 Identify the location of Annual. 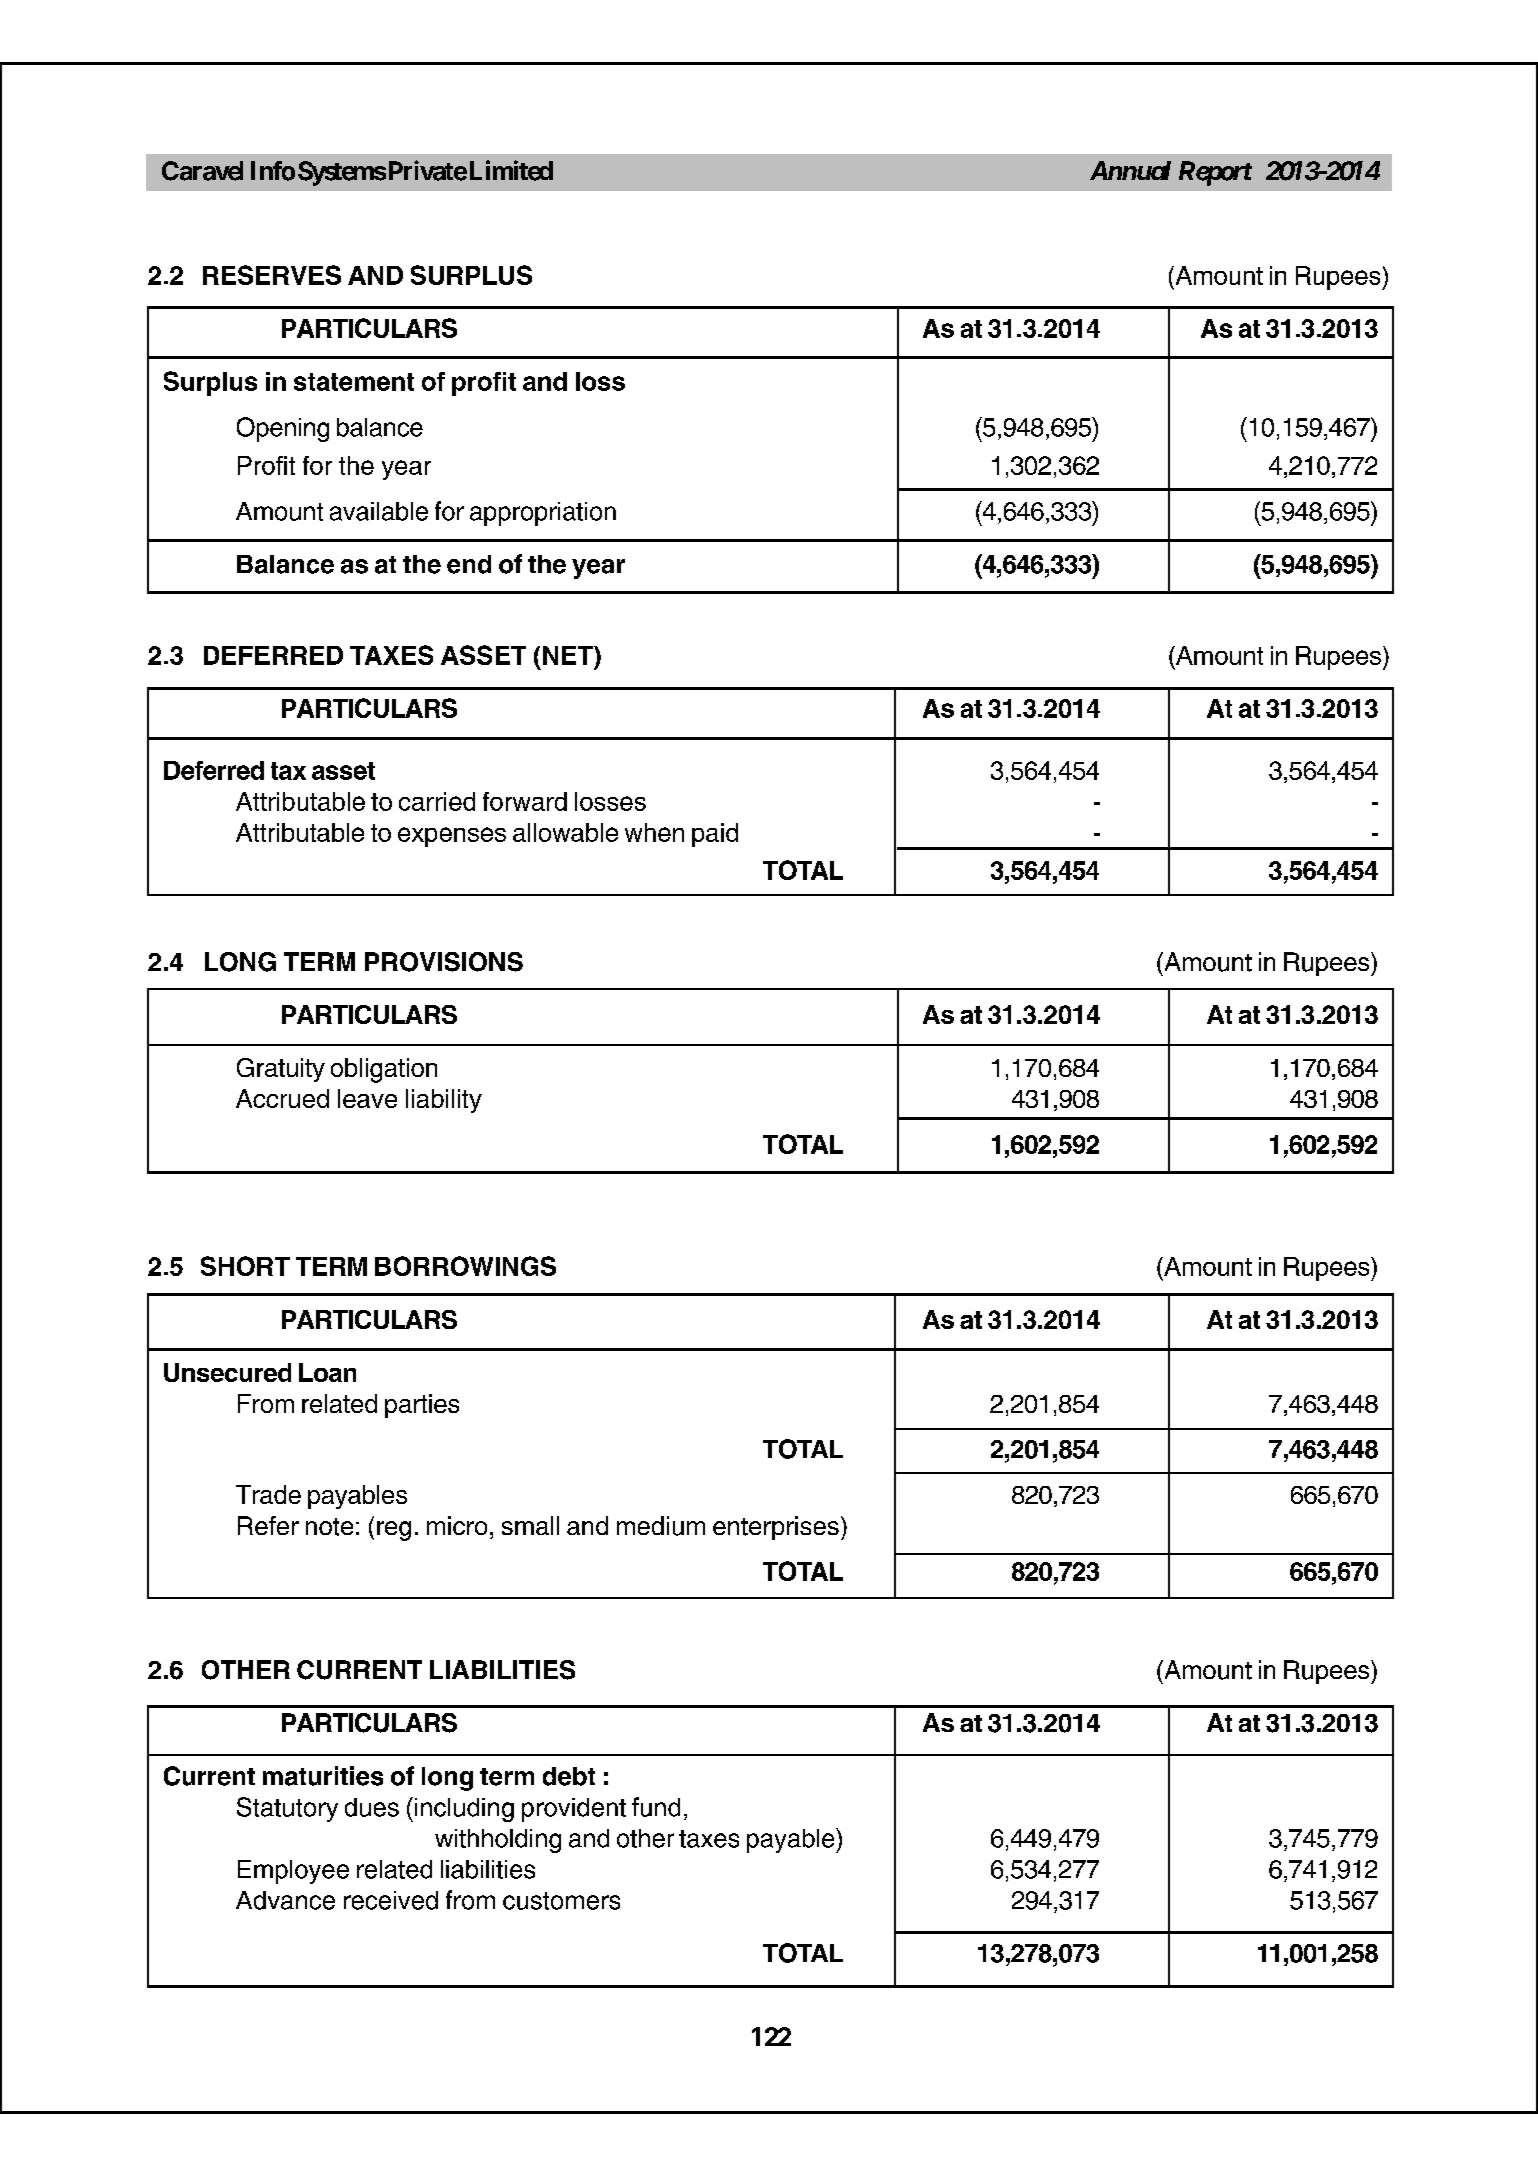
(1130, 170).
